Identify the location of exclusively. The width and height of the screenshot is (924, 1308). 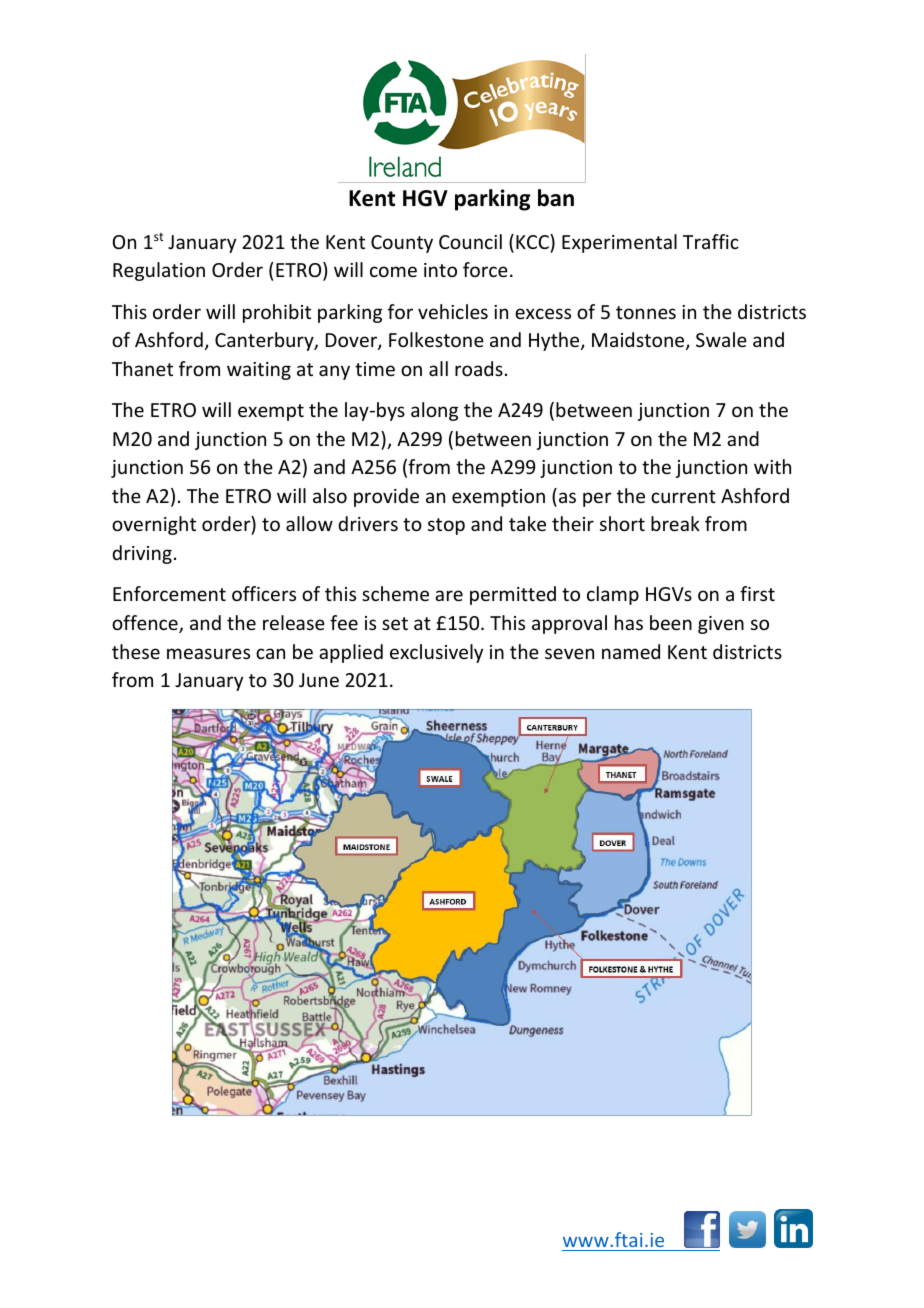
(436, 653).
